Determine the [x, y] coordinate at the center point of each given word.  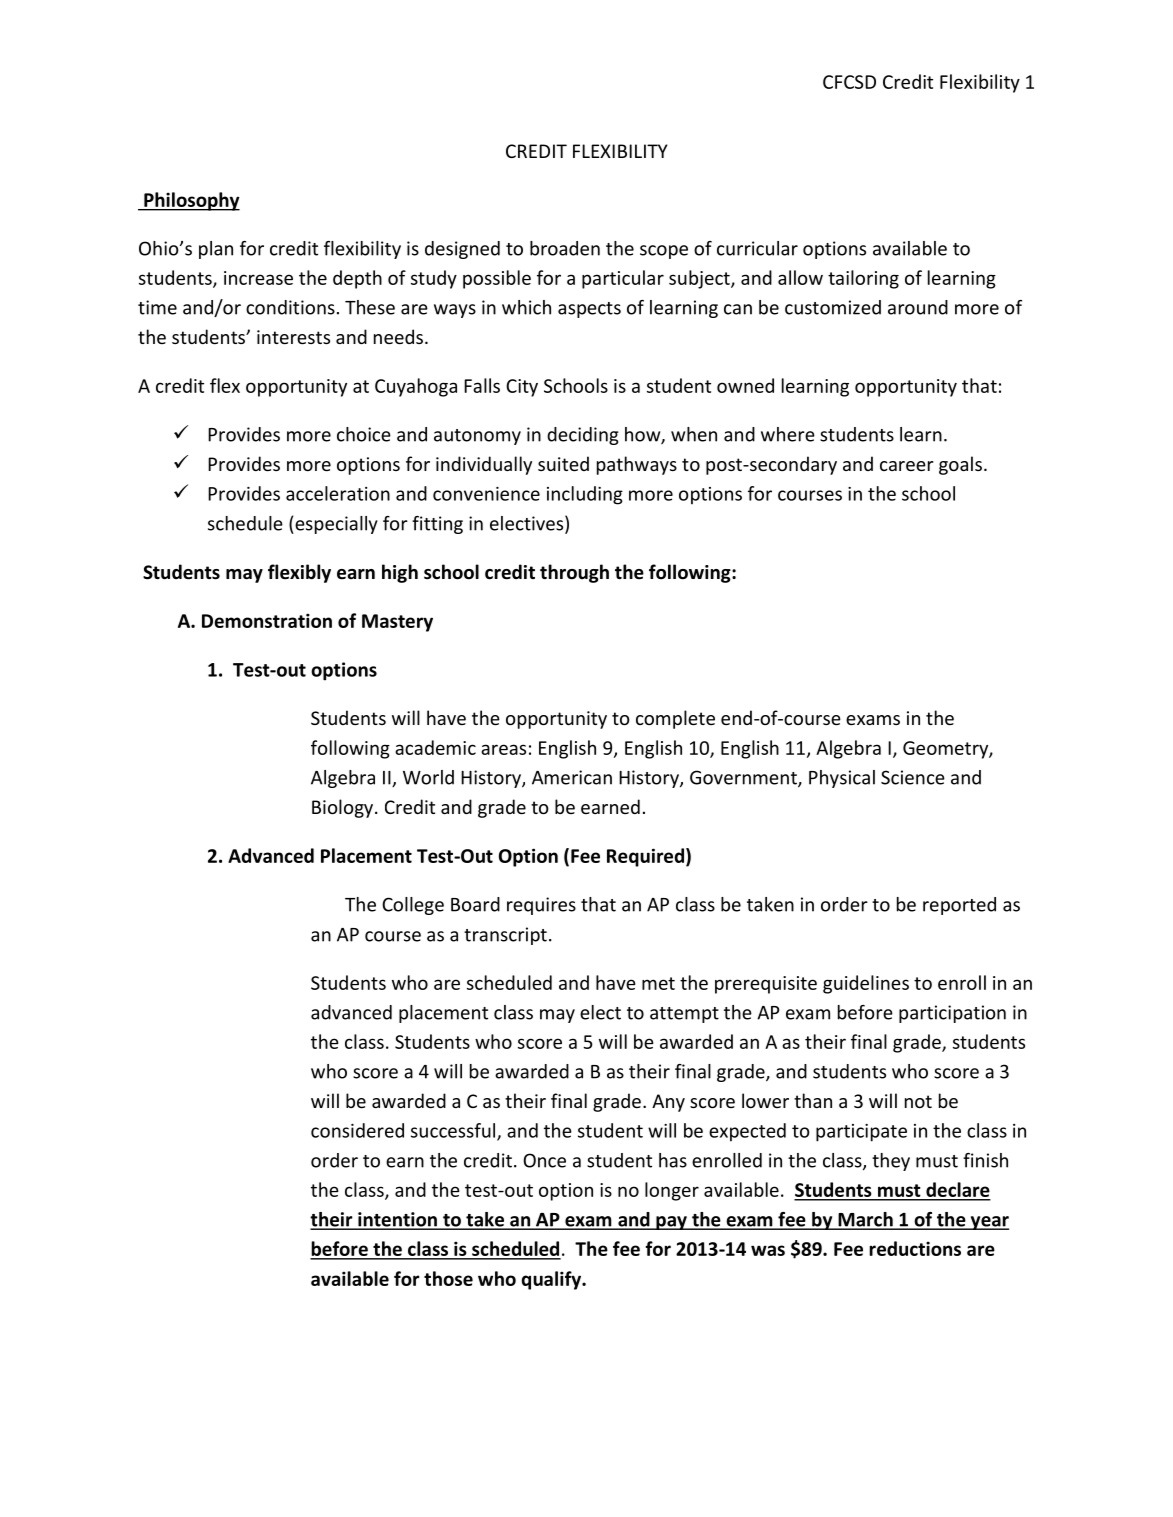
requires [541, 906]
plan [216, 250]
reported [959, 906]
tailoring [863, 279]
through [574, 573]
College [413, 906]
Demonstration [267, 620]
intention [397, 1220]
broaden [565, 248]
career [907, 466]
